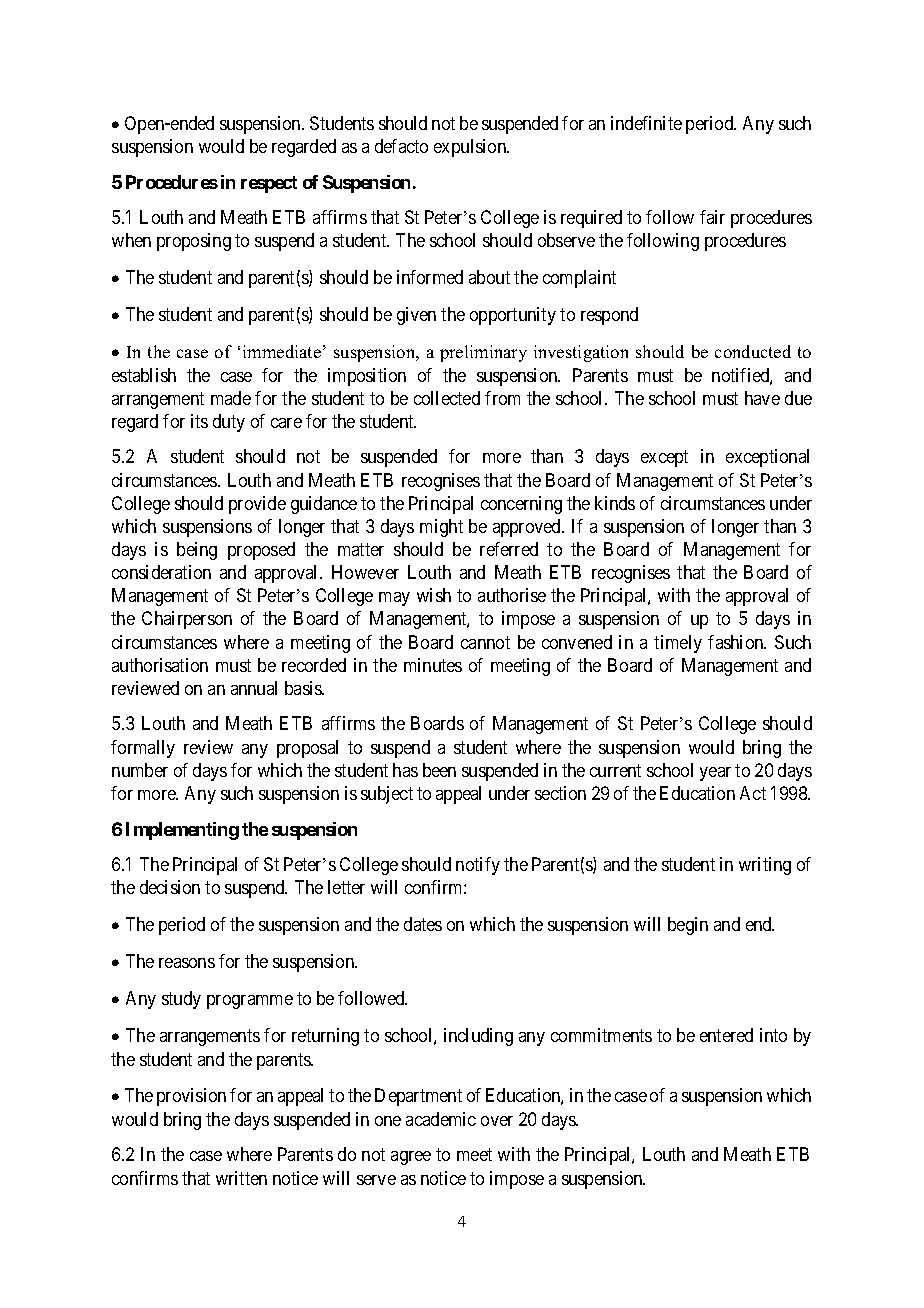  I want to click on preliminary, so click(483, 353).
